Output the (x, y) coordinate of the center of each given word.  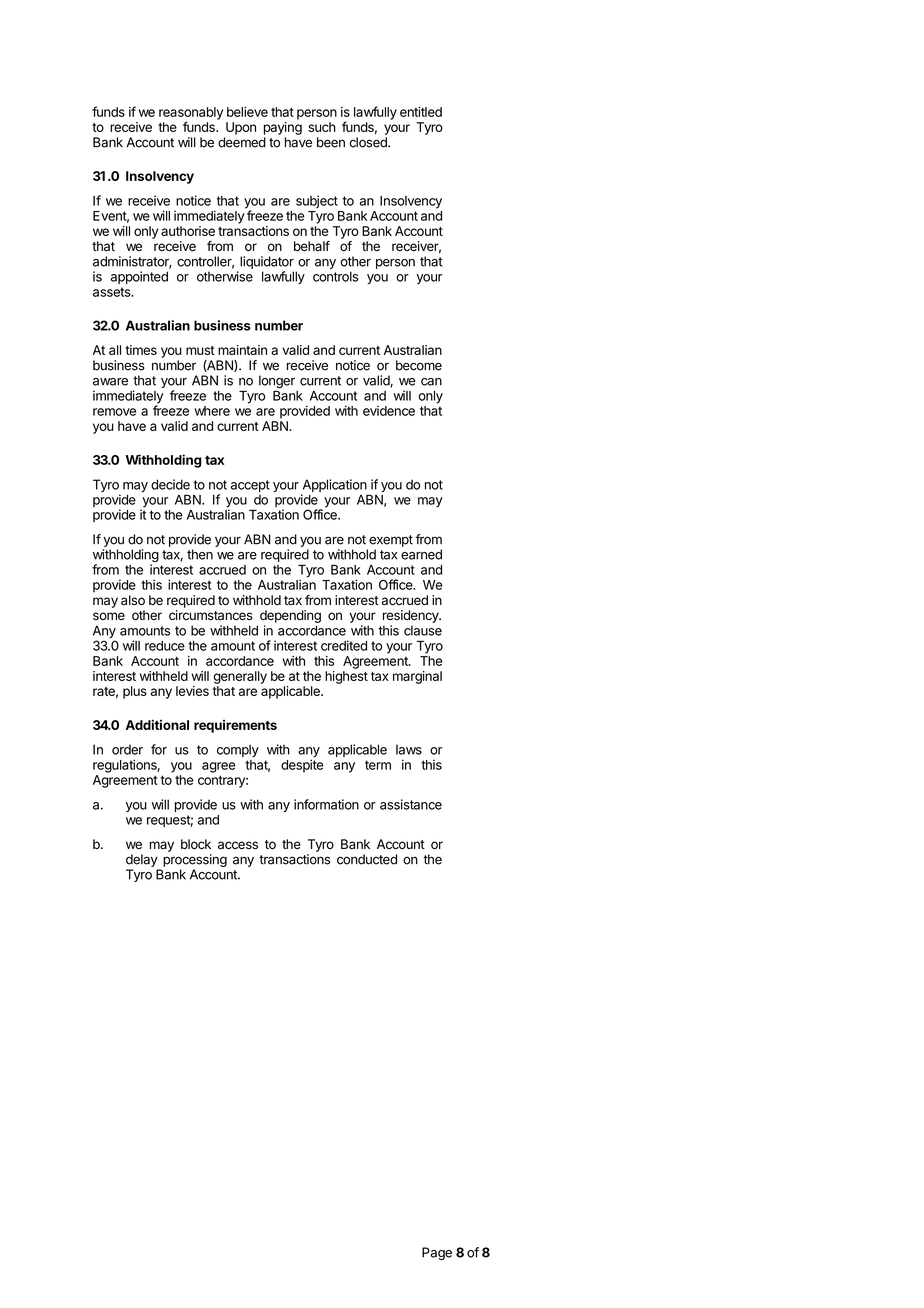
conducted (367, 859)
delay (142, 860)
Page (437, 1253)
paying (283, 128)
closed (369, 142)
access (238, 845)
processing (195, 862)
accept (250, 486)
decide (170, 484)
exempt (391, 541)
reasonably (191, 114)
